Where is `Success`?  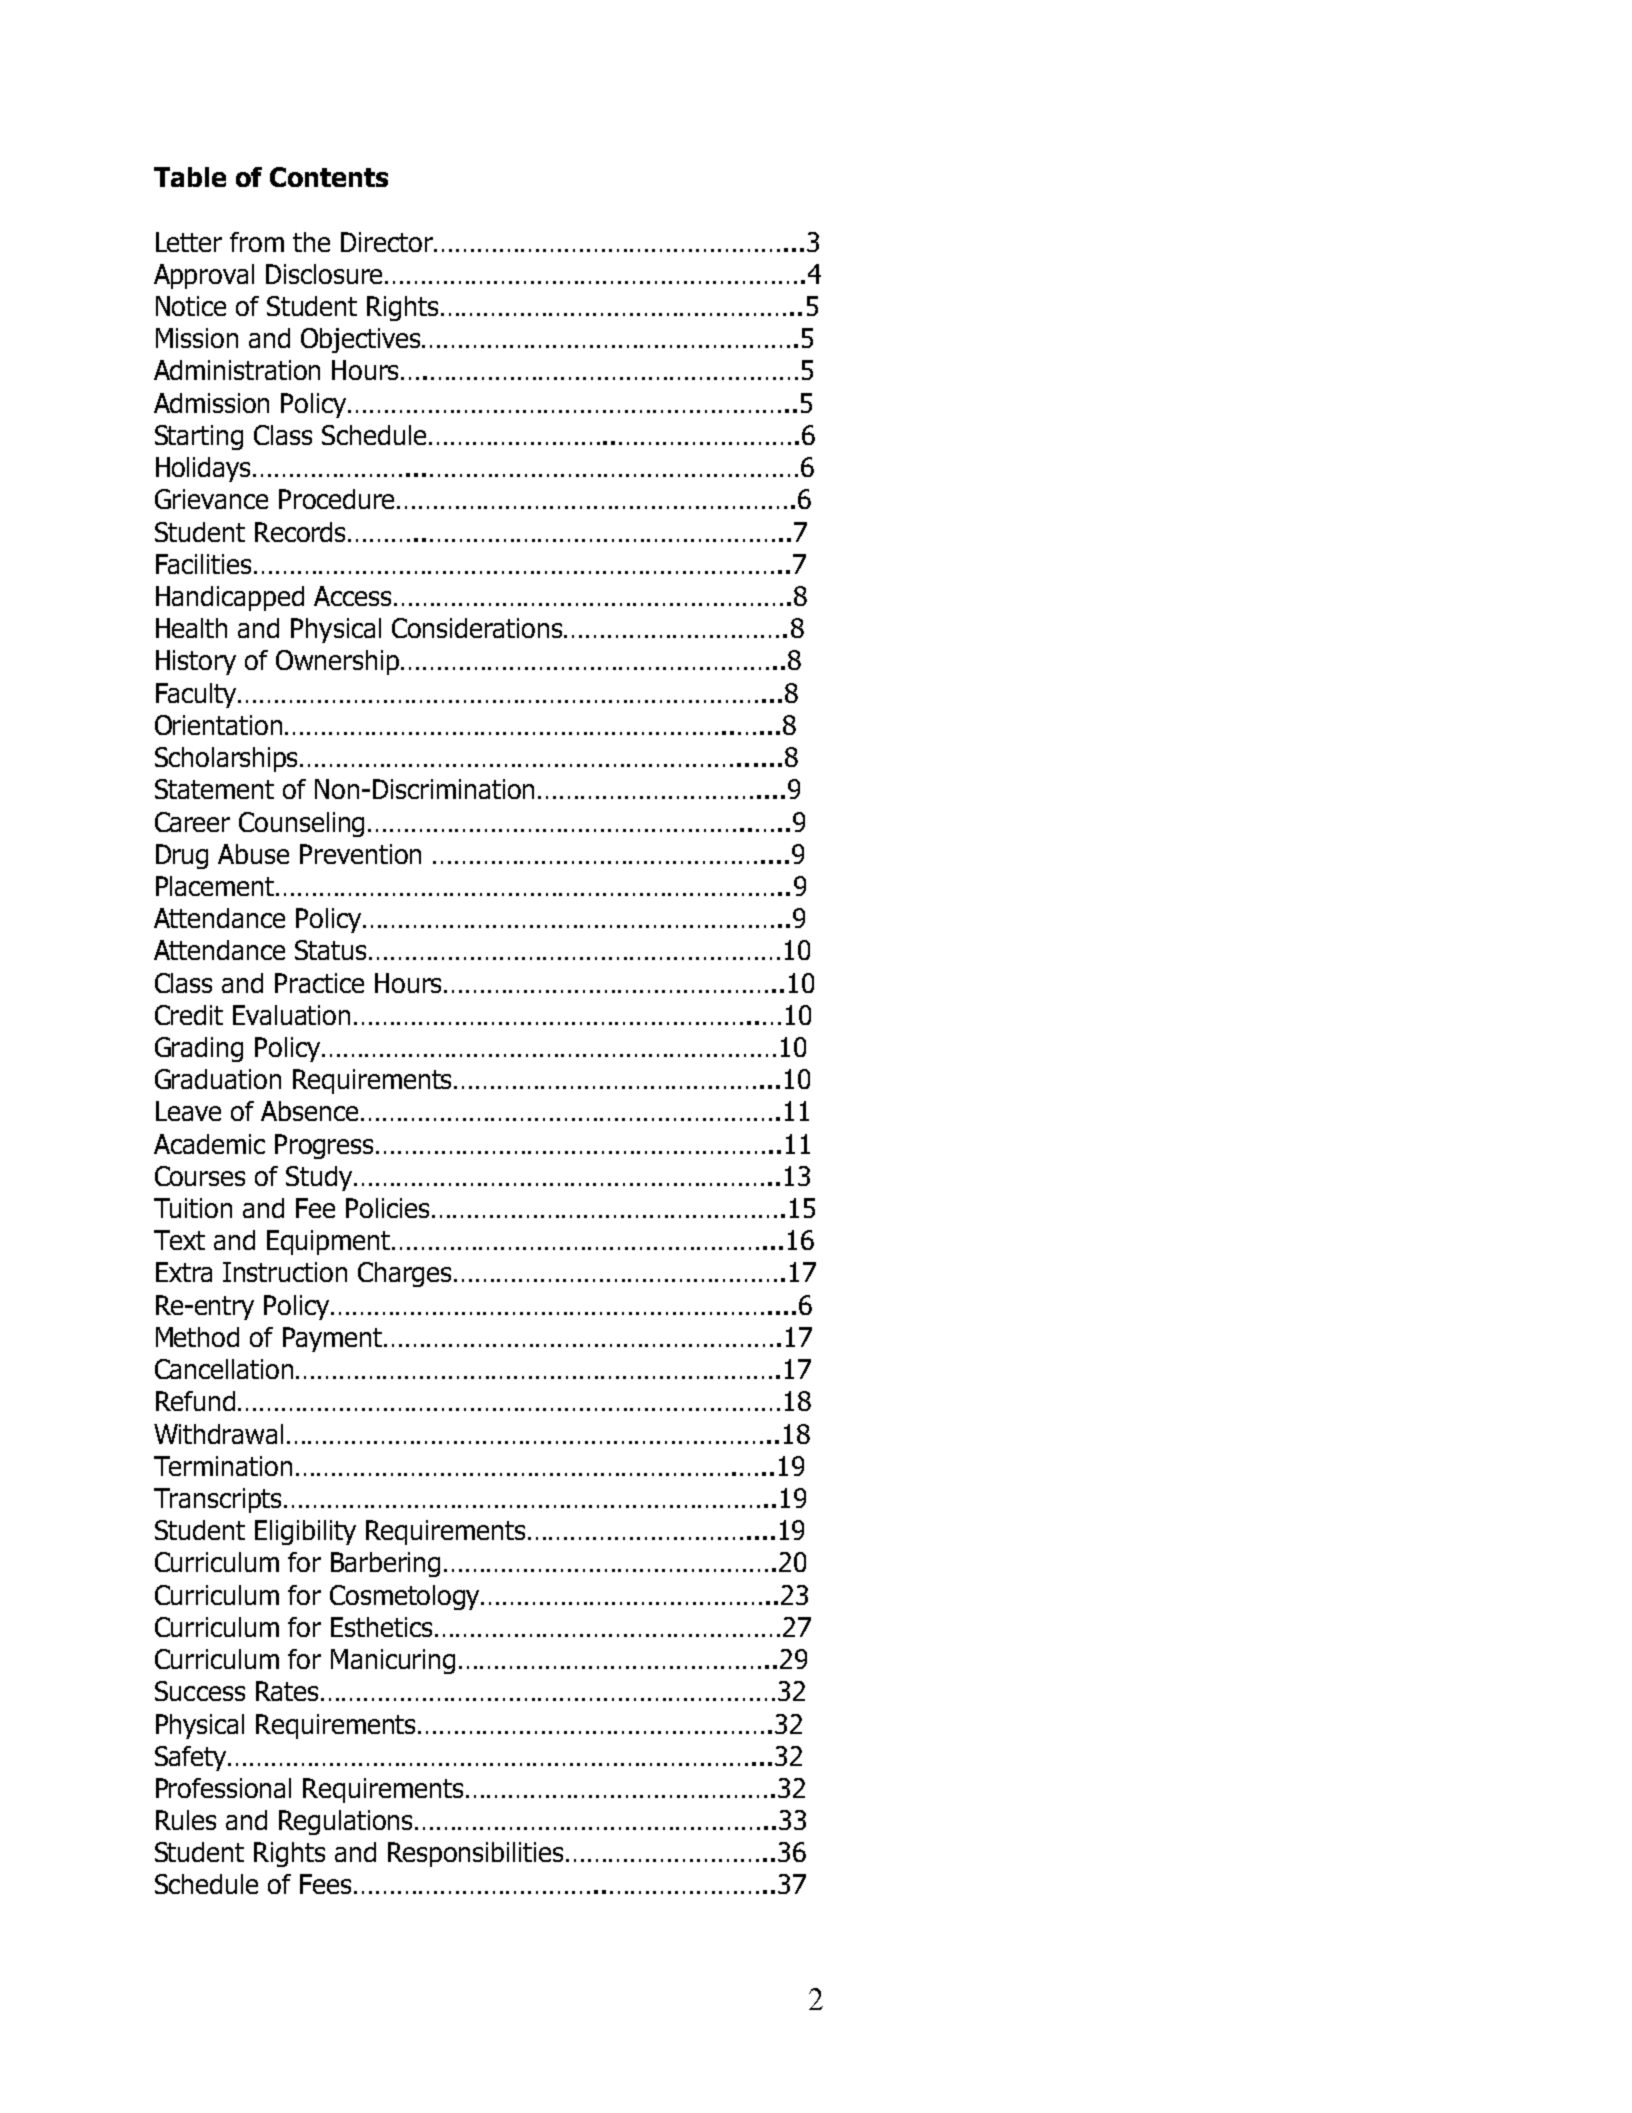 Success is located at coordinates (200, 1691).
